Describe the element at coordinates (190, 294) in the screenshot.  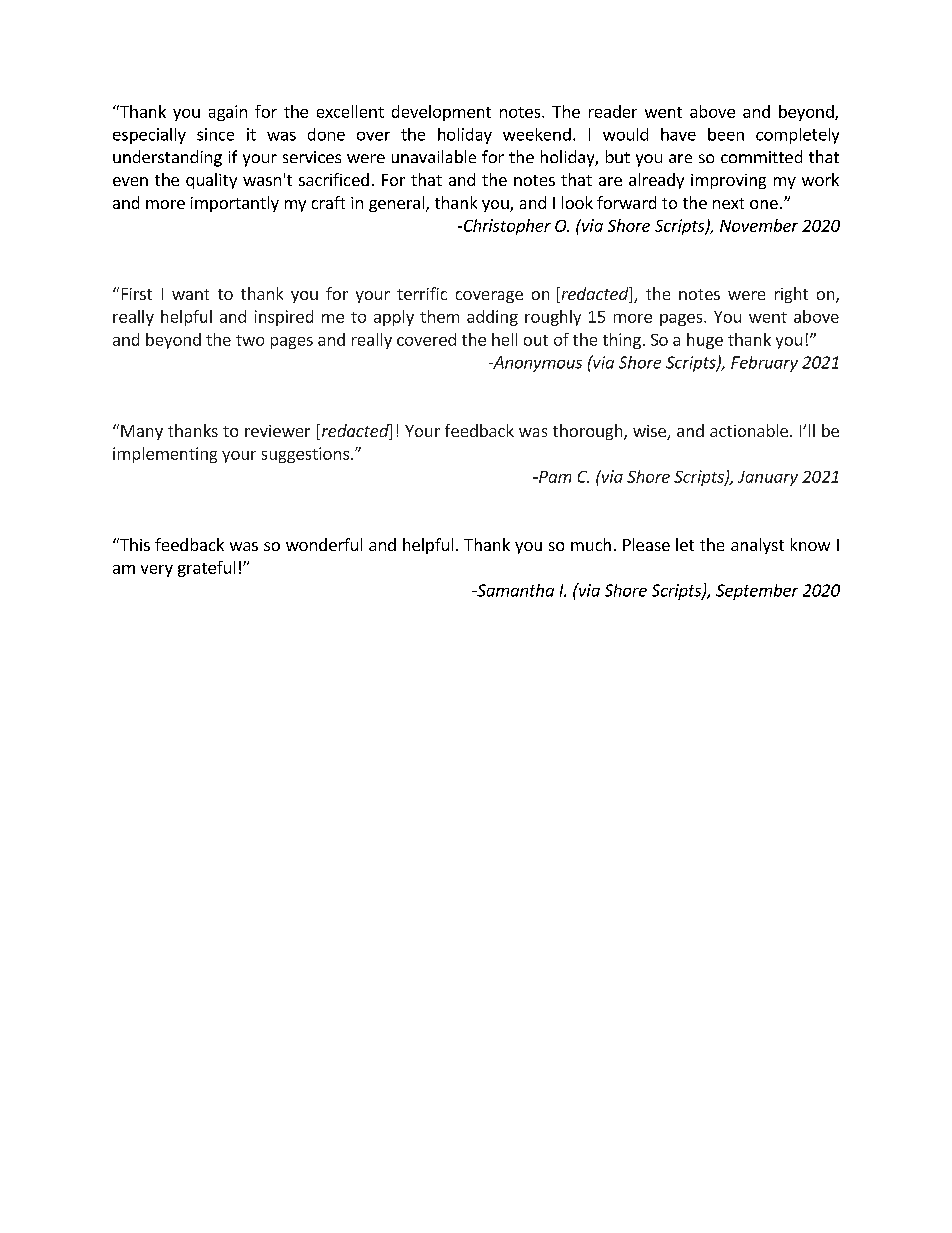
I see `want` at that location.
